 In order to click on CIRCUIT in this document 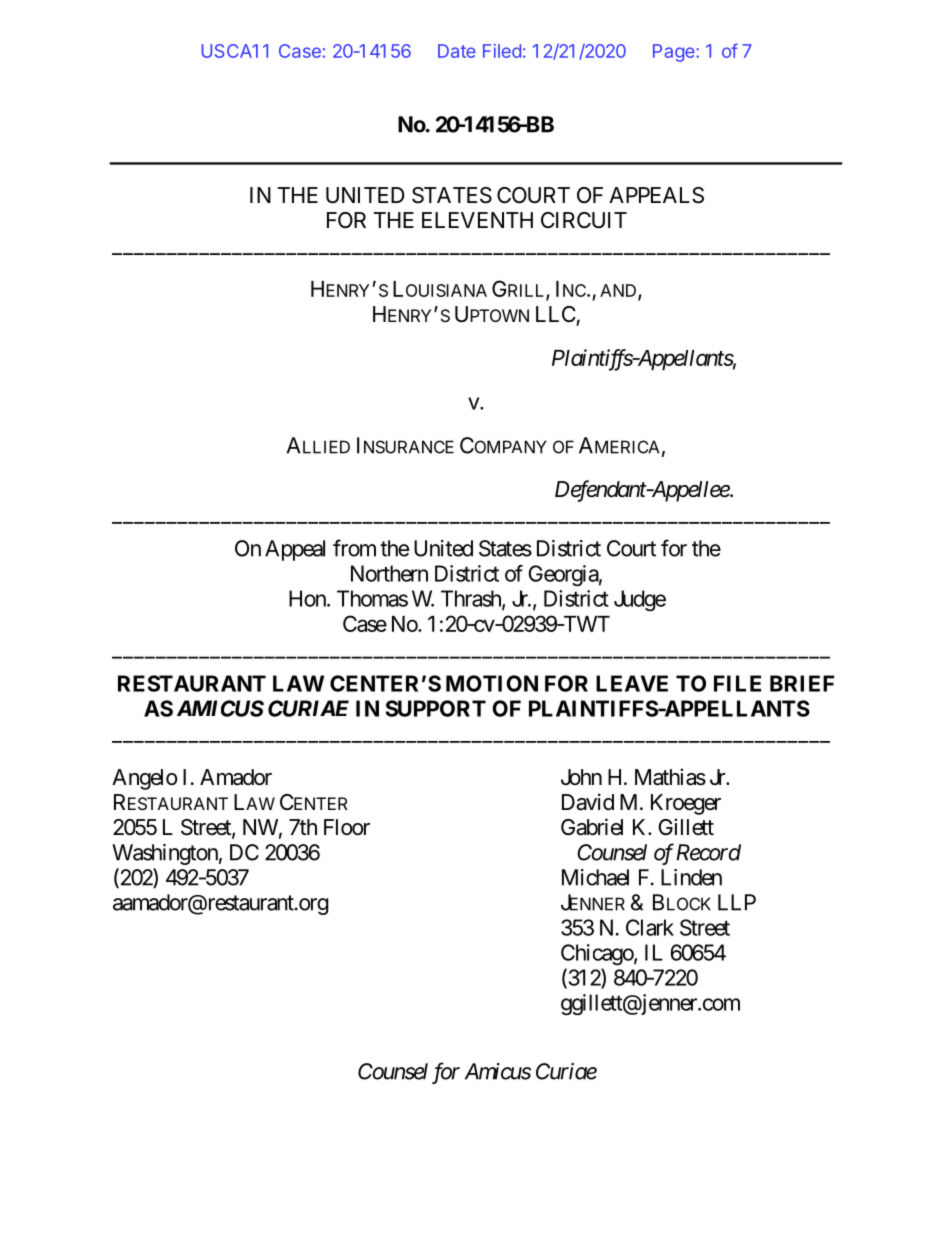, I will do `click(584, 220)`.
